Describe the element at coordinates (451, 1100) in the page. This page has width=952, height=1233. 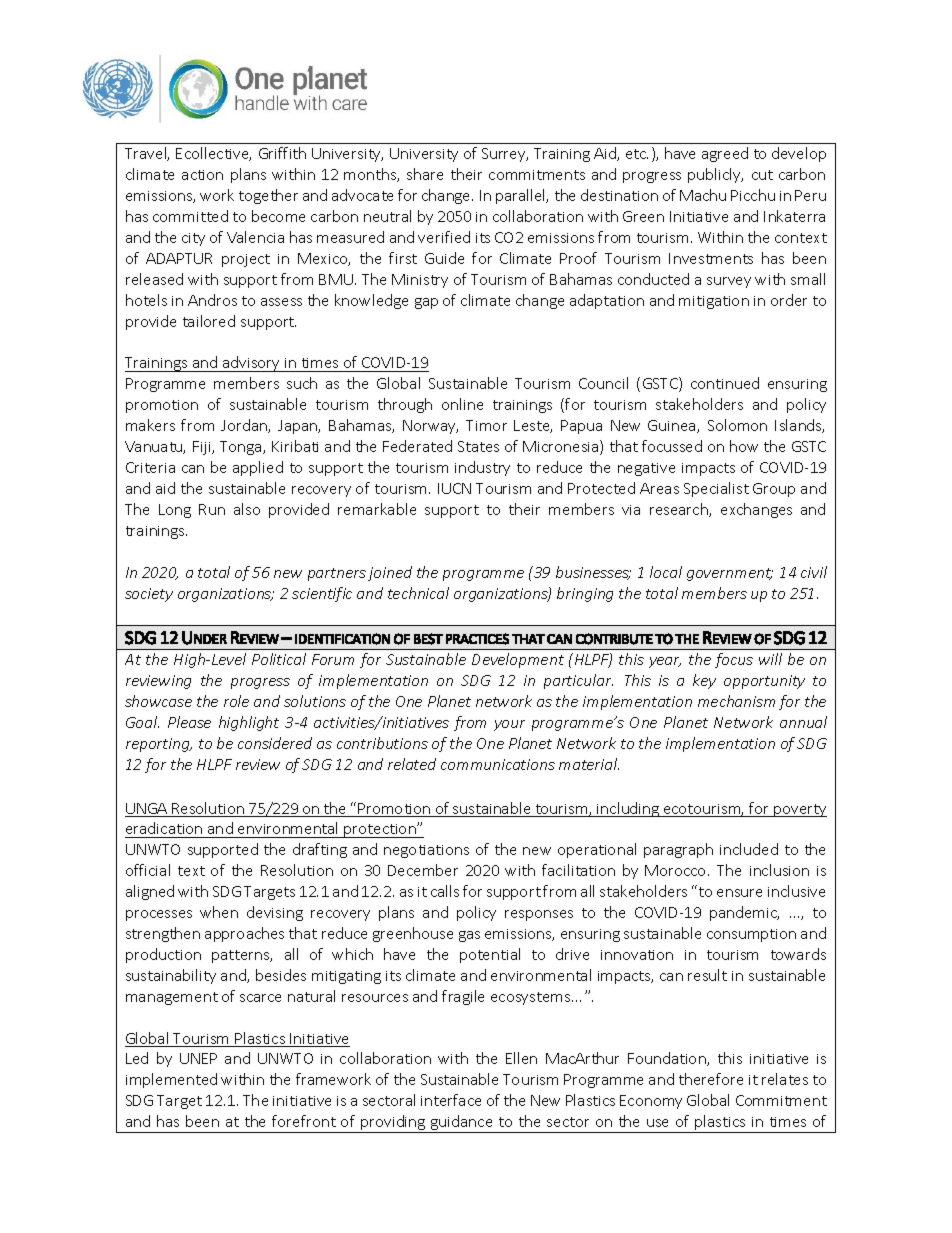
I see `interface` at that location.
